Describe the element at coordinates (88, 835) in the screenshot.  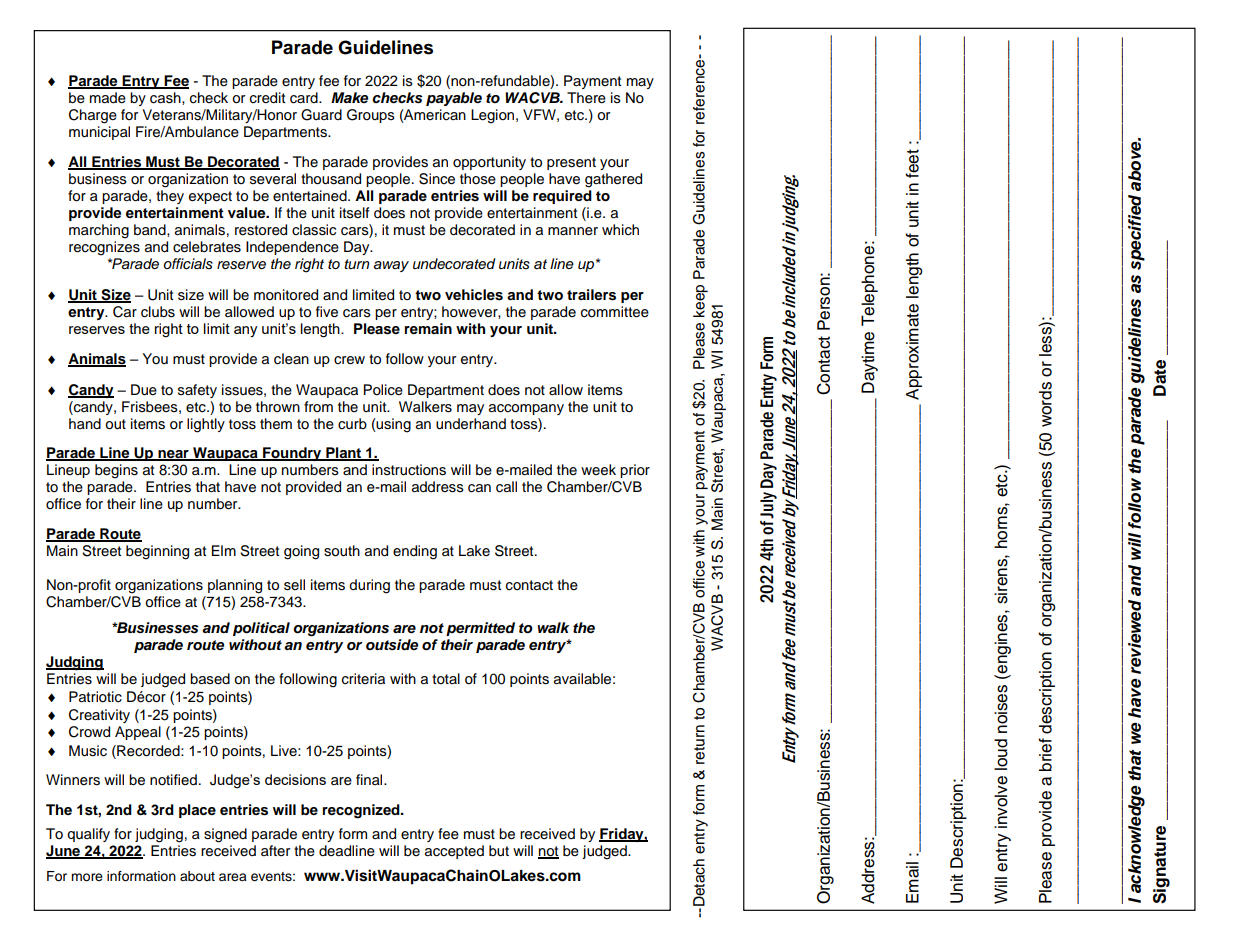
I see `qualify` at that location.
